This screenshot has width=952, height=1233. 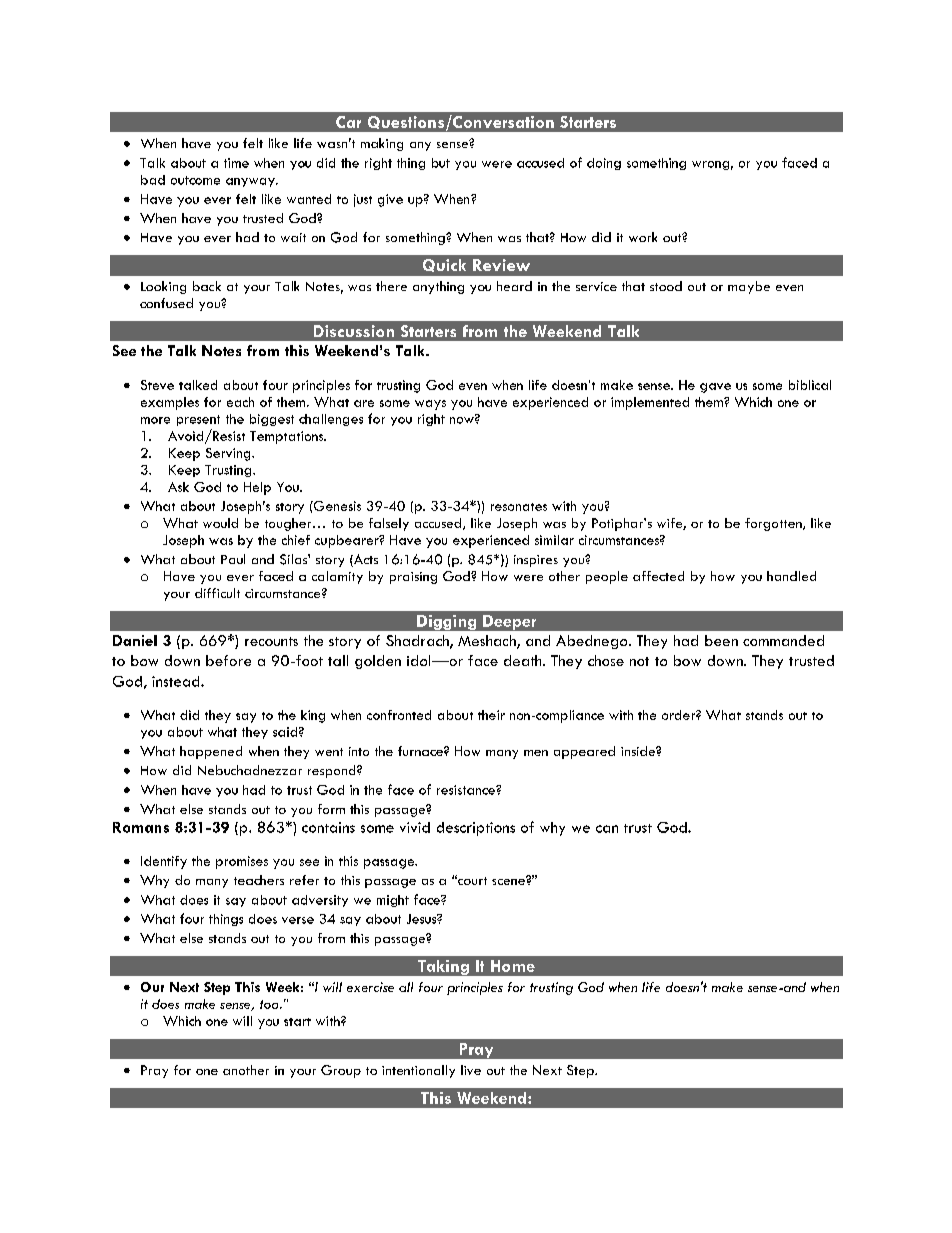 What do you see at coordinates (430, 405) in the screenshot?
I see `ways` at bounding box center [430, 405].
